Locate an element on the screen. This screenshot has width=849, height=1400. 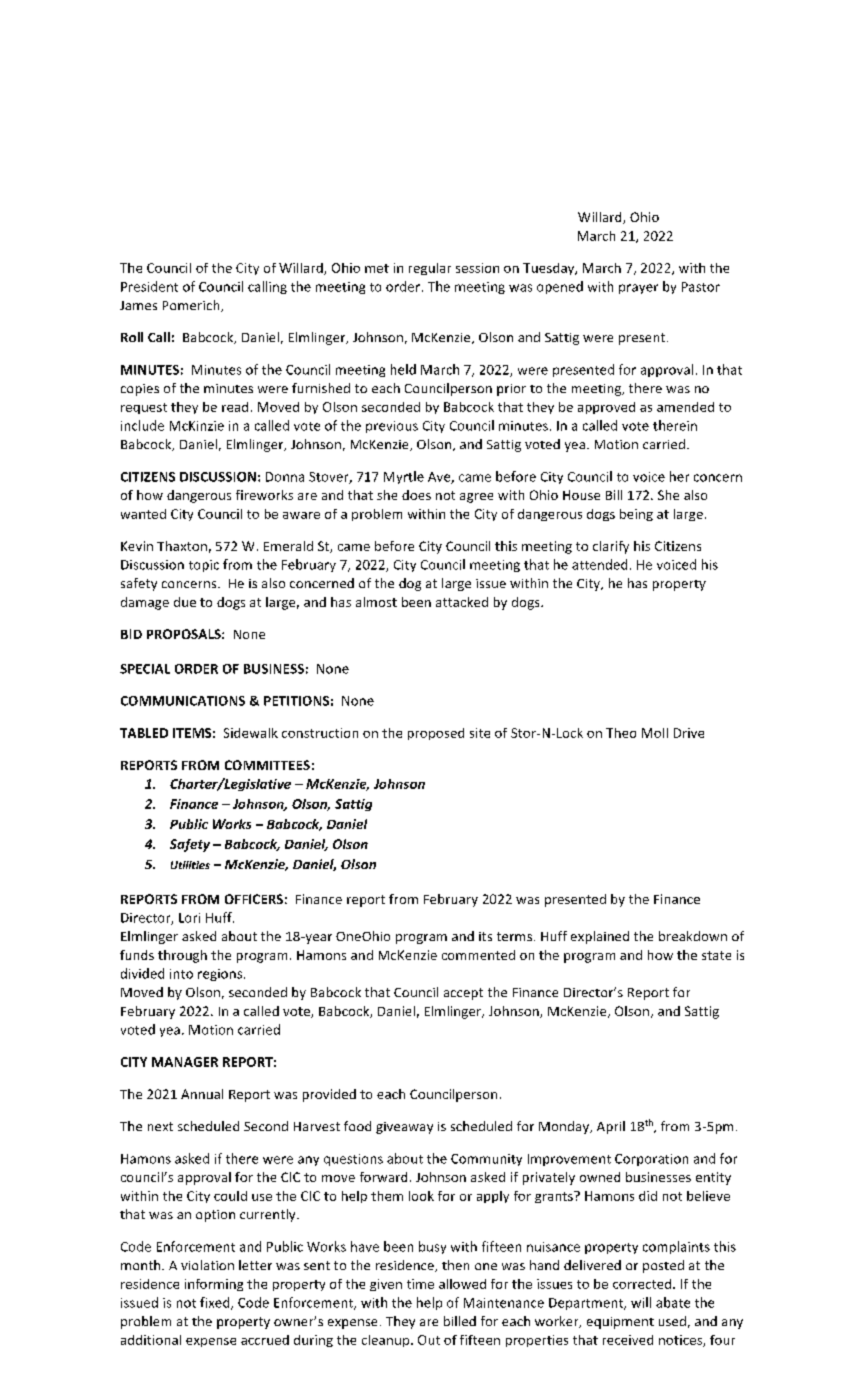
Moll is located at coordinates (655, 733).
